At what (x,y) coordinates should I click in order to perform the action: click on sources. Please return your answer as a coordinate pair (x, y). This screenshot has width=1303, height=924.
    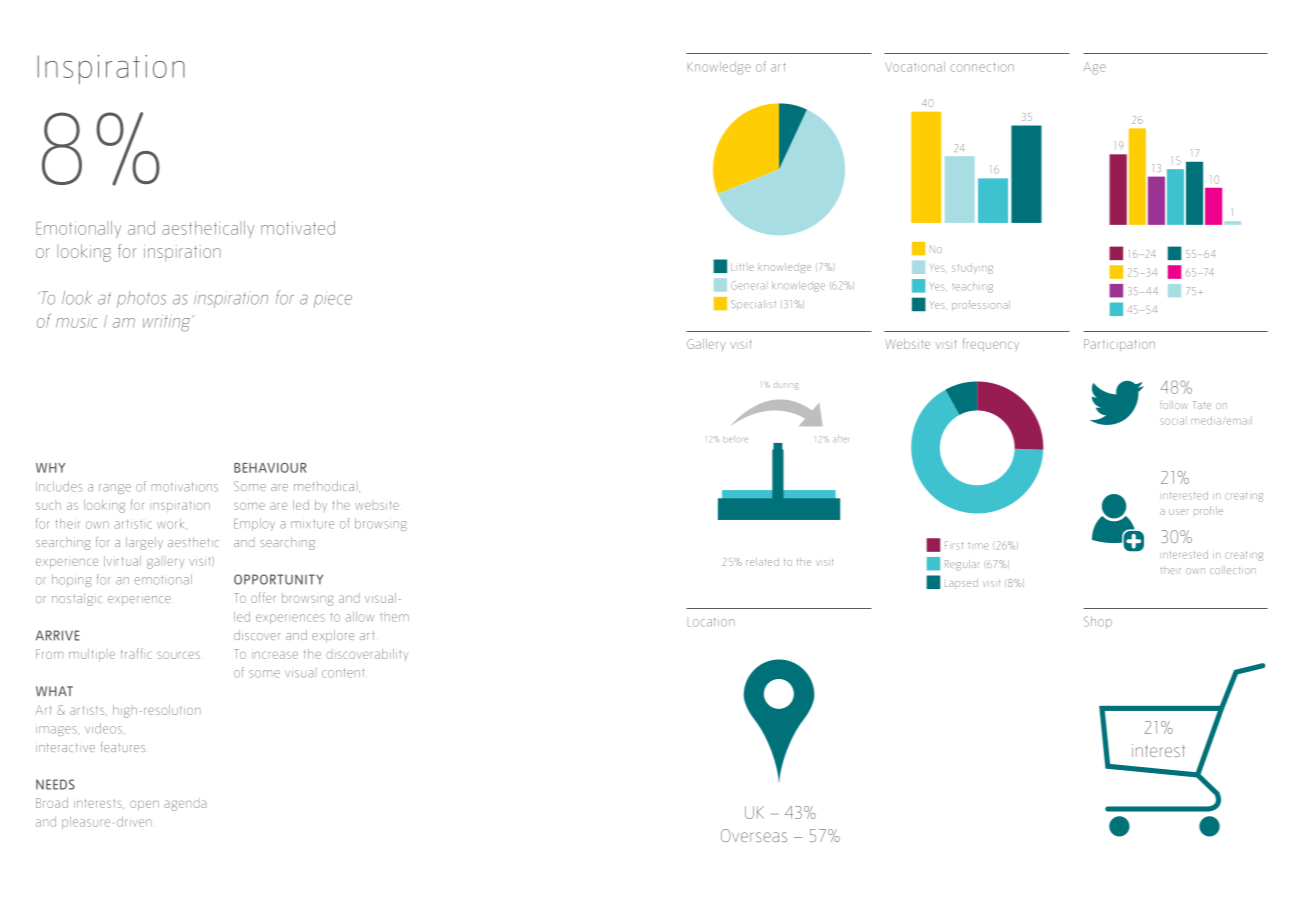
    Looking at the image, I should click on (178, 655).
